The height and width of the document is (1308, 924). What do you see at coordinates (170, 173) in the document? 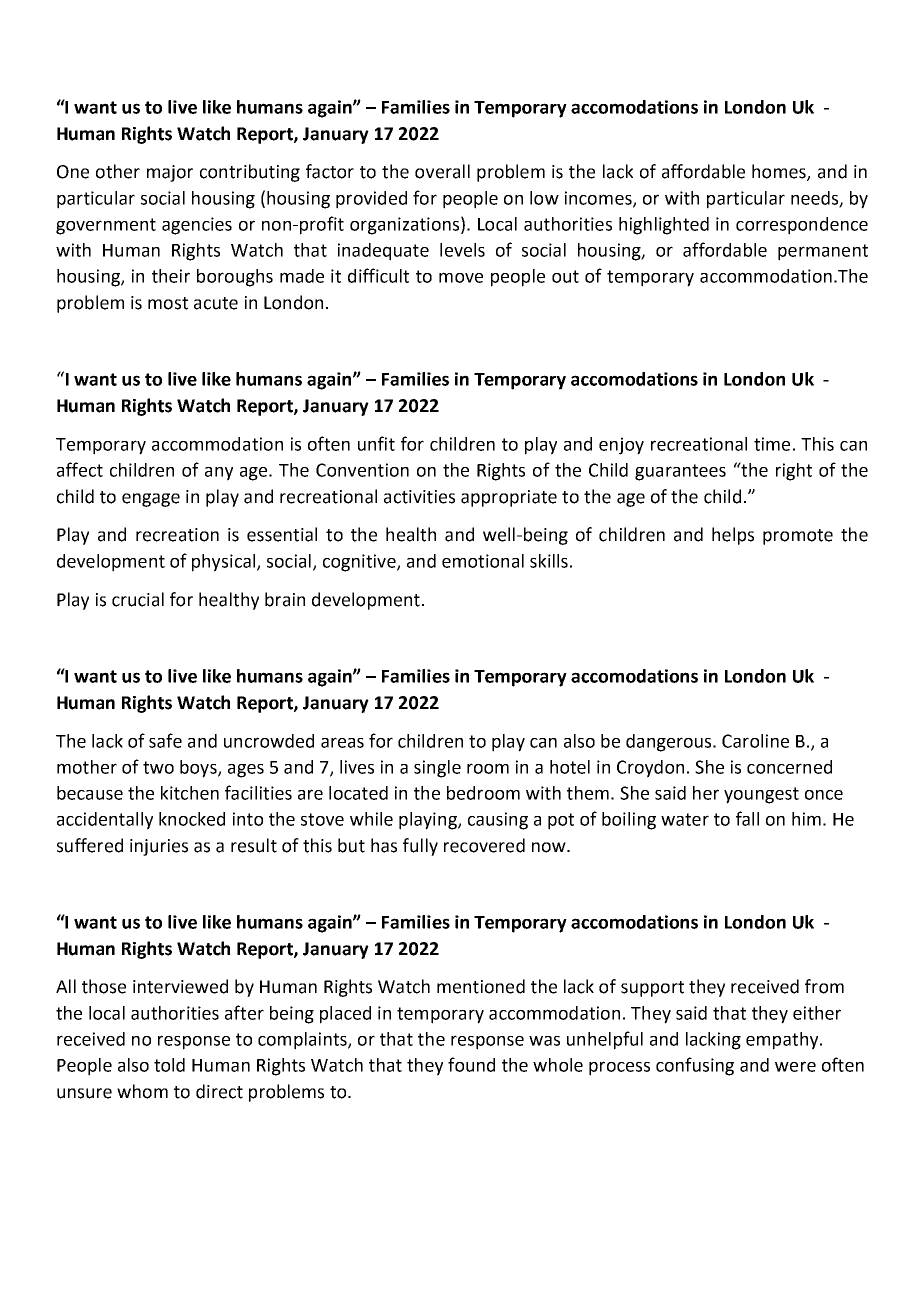
I see `major` at bounding box center [170, 173].
